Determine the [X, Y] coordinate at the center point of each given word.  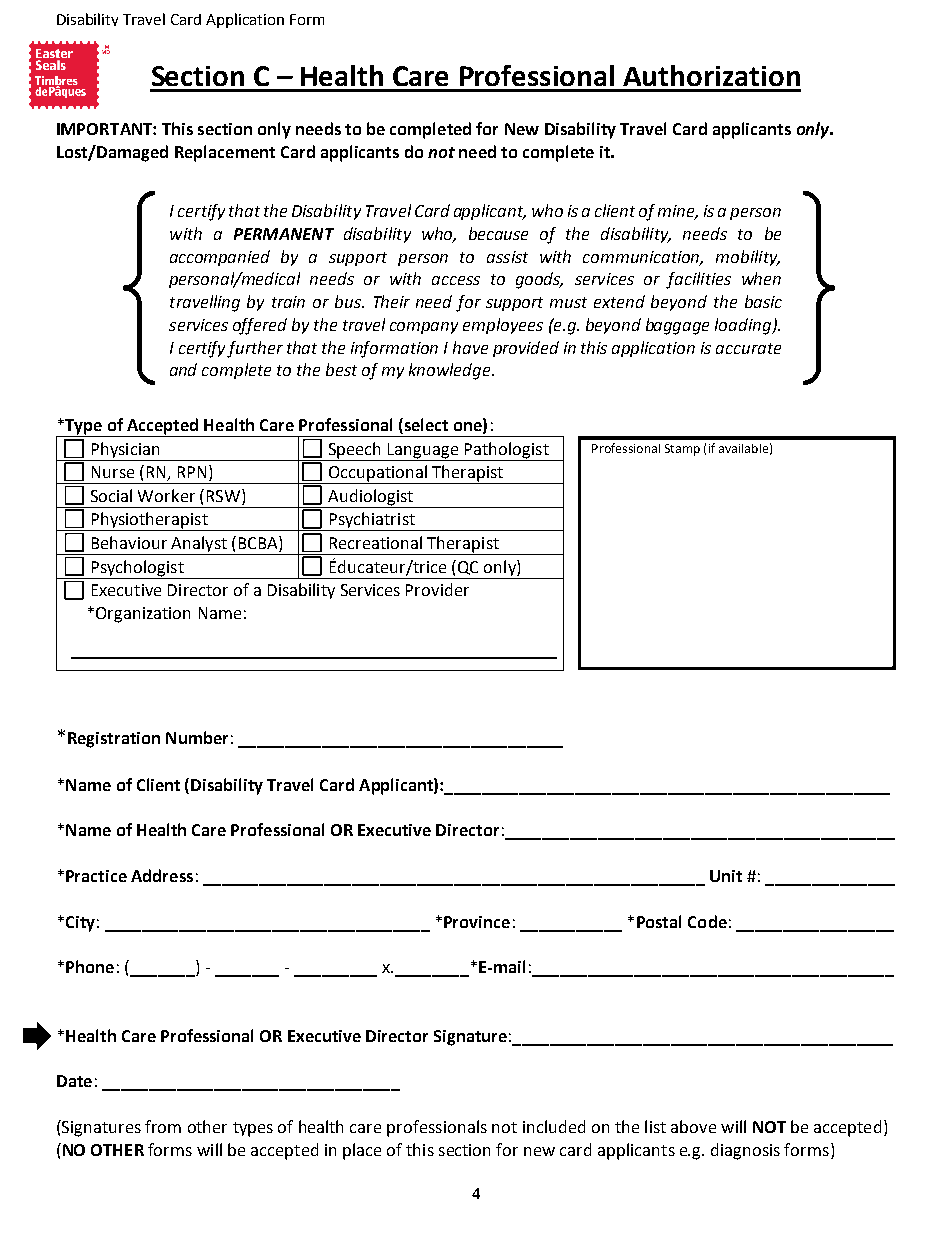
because [498, 233]
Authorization [711, 75]
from [163, 1126]
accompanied [220, 258]
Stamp [682, 450]
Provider [437, 589]
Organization [143, 615]
